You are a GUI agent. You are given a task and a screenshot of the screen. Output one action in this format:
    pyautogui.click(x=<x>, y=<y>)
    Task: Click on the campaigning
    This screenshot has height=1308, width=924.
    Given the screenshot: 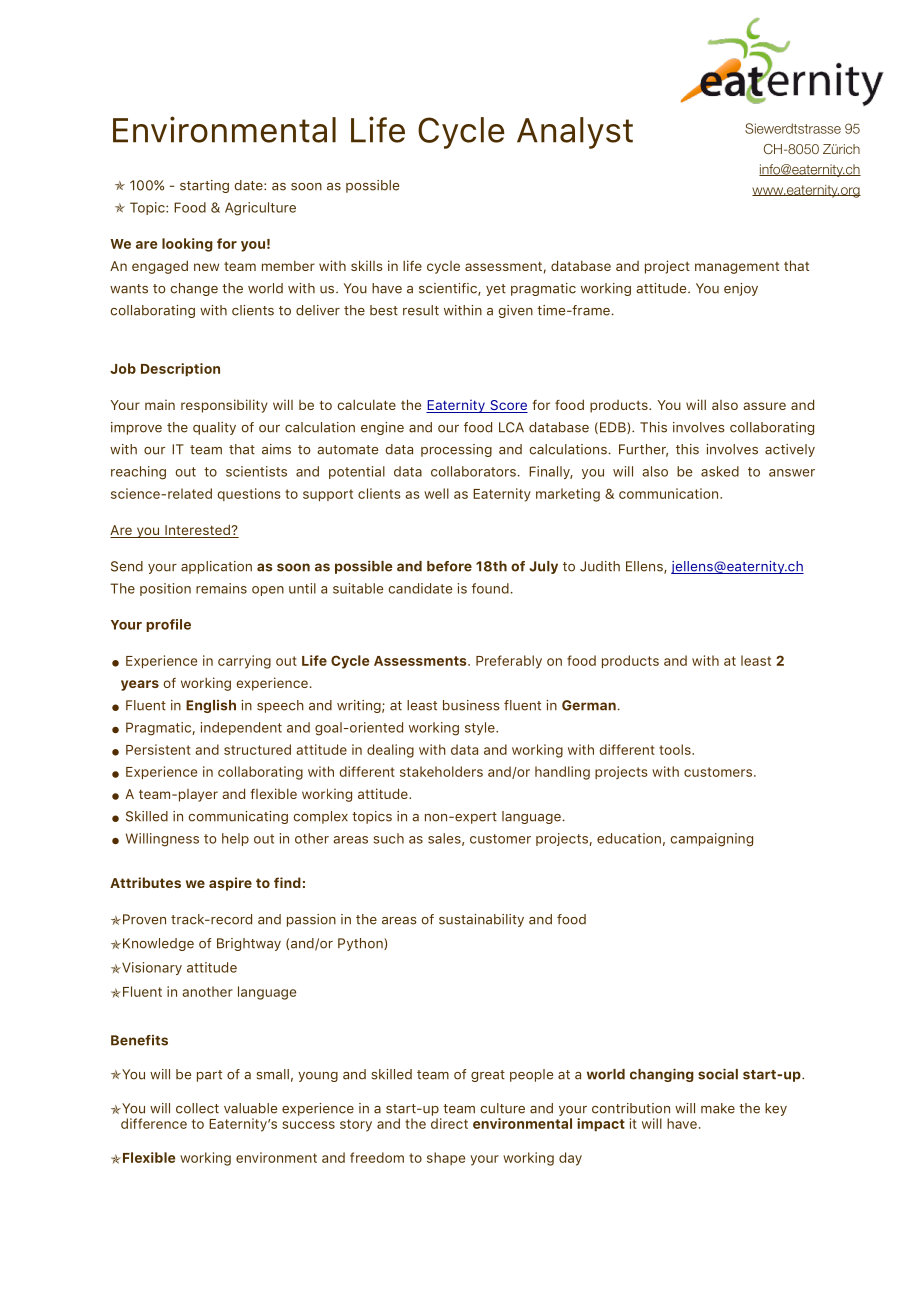 What is the action you would take?
    pyautogui.click(x=712, y=840)
